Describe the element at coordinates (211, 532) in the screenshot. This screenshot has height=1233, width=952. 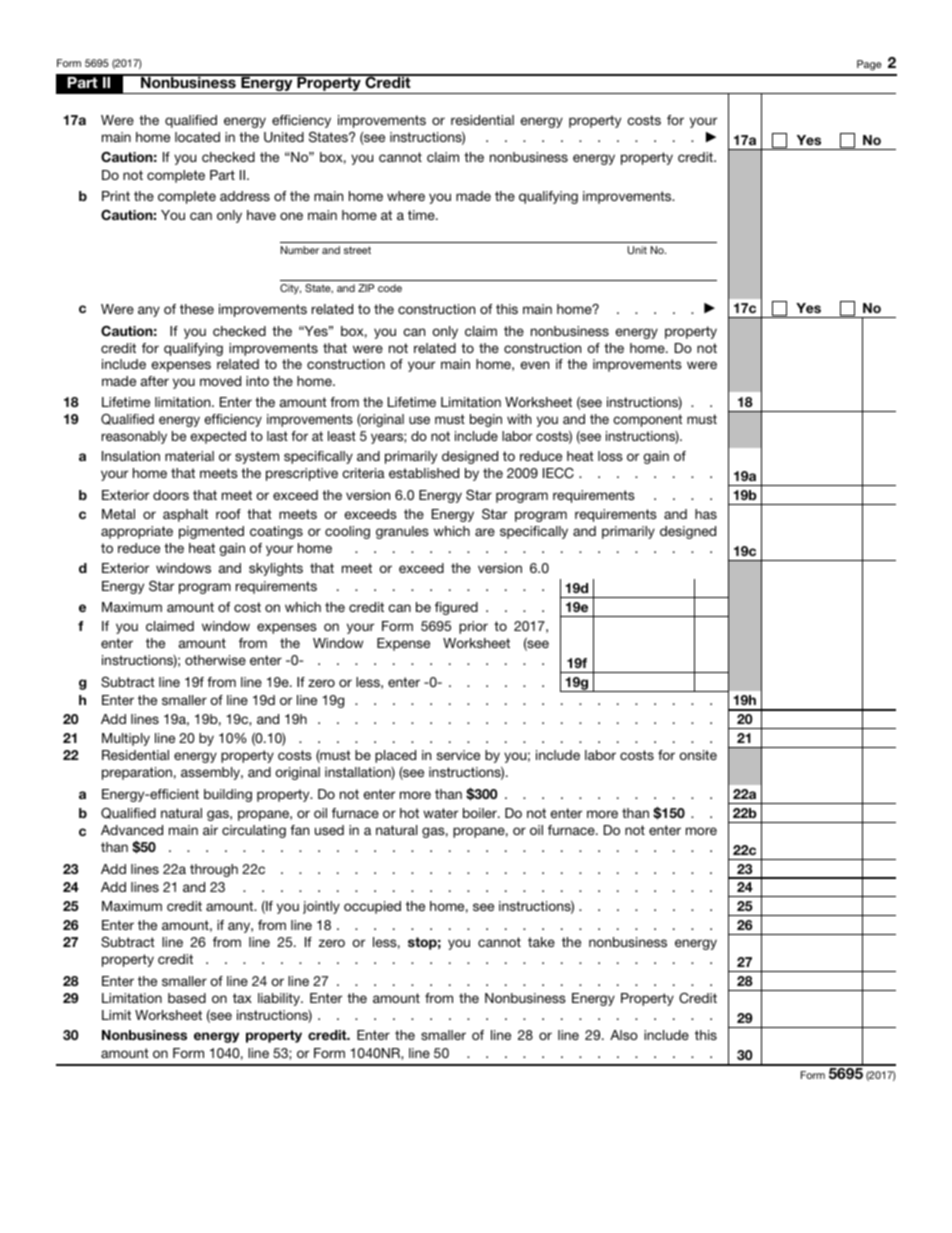
I see `pigmented` at that location.
